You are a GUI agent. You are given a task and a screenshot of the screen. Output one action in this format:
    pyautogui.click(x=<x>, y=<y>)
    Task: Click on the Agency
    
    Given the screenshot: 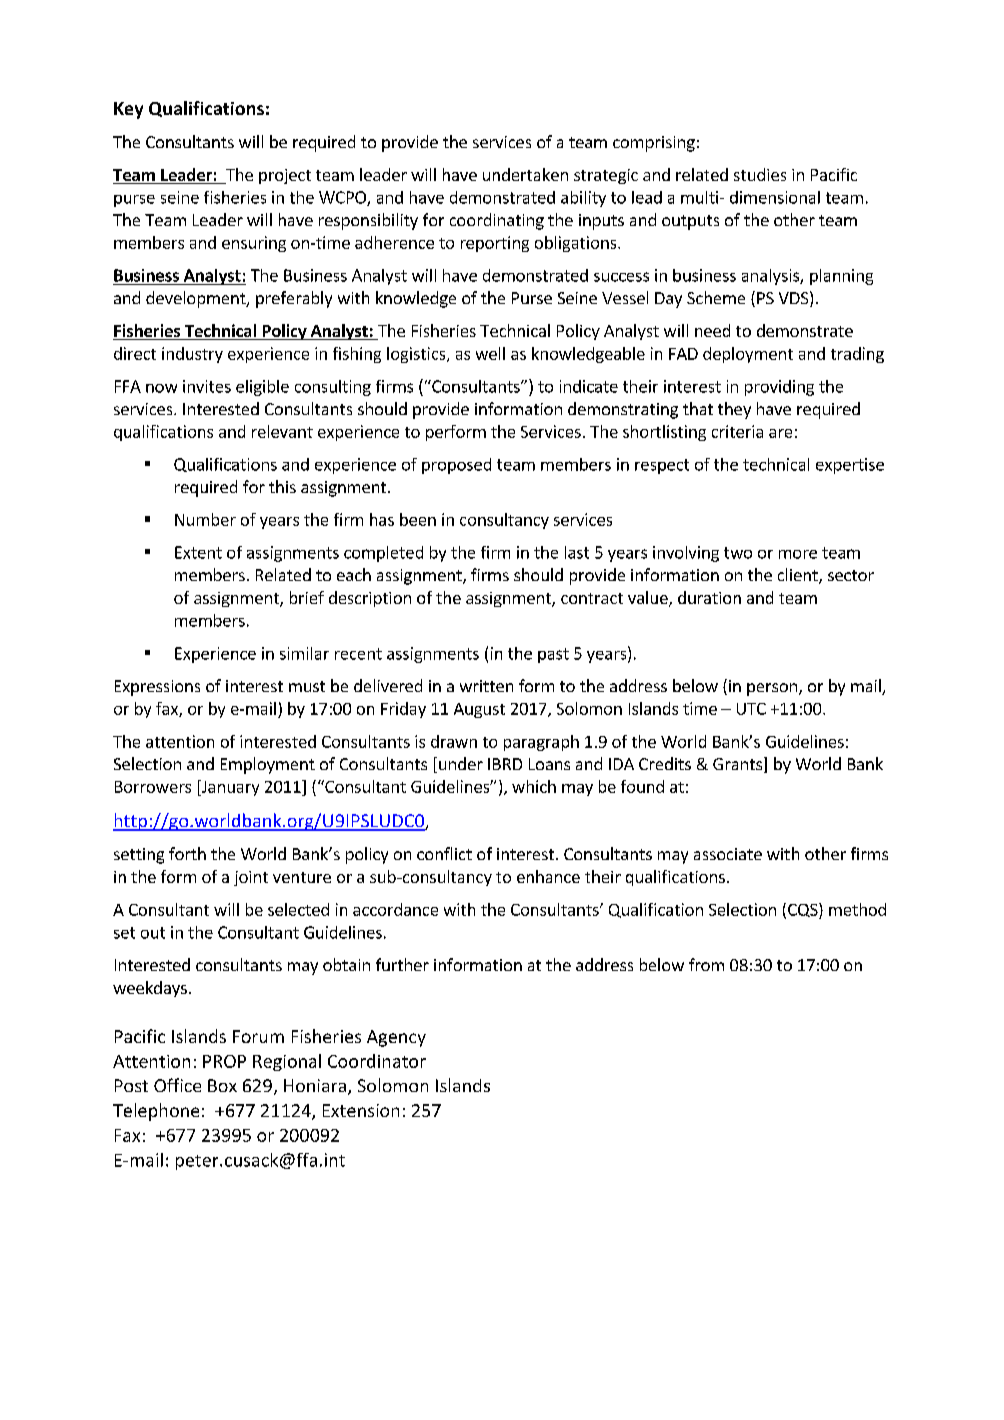 What is the action you would take?
    pyautogui.click(x=396, y=1038)
